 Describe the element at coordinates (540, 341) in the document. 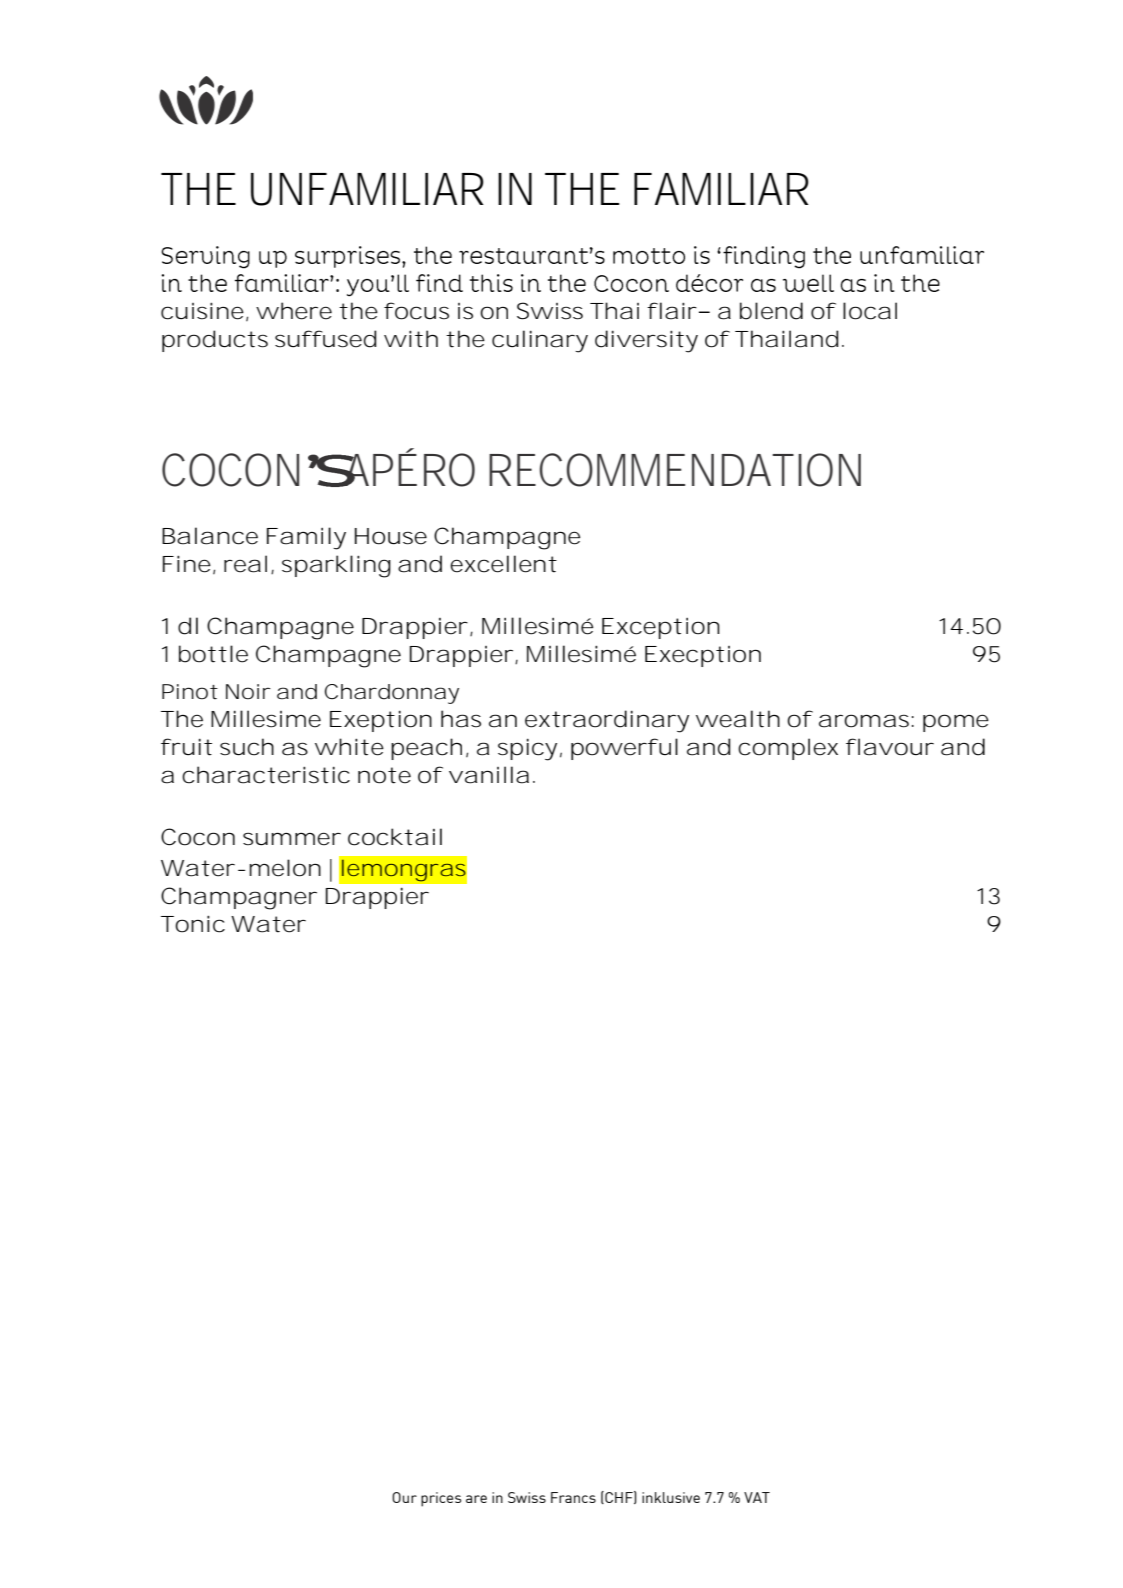

I see `culinary` at that location.
